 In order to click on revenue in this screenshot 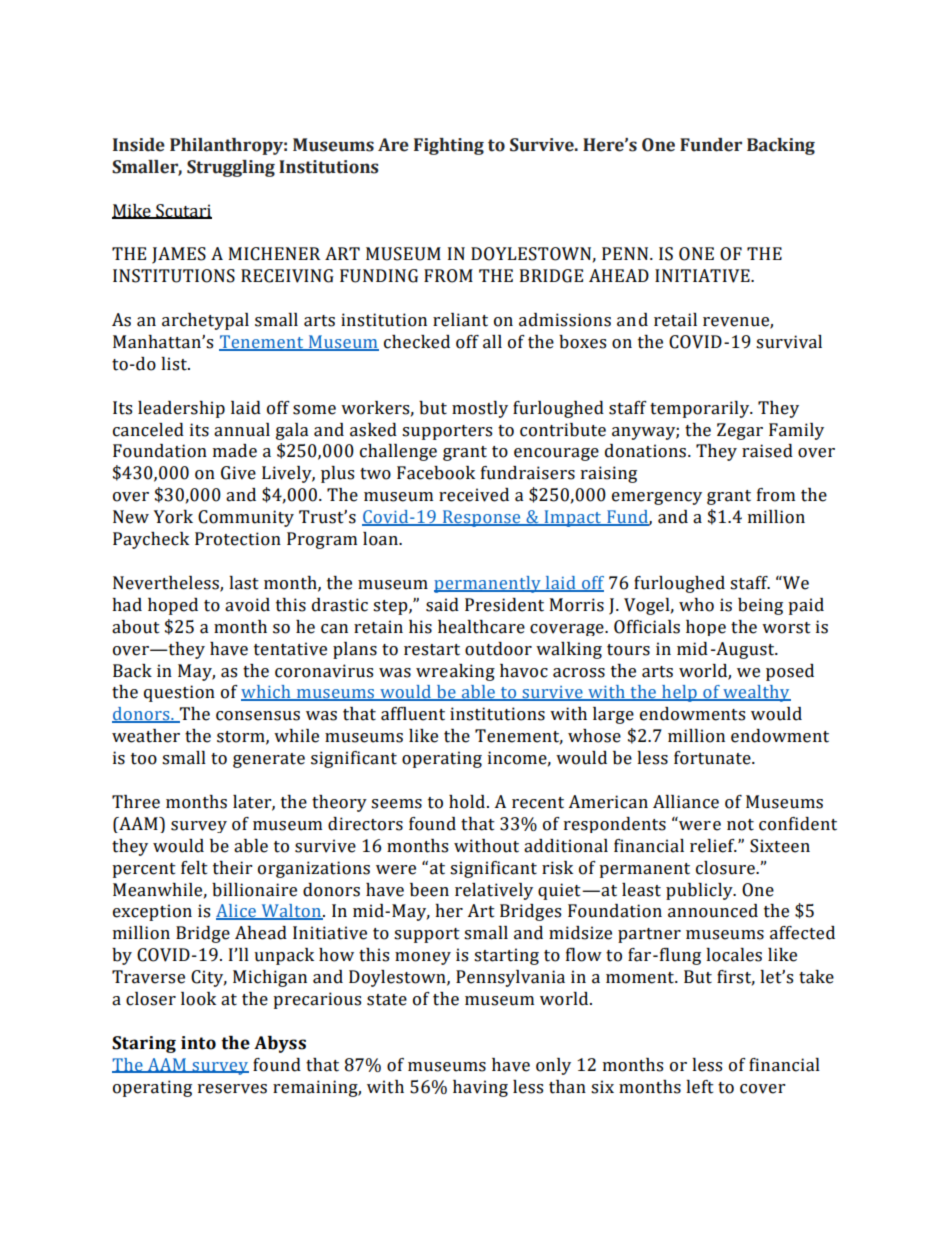, I will do `click(737, 323)`.
